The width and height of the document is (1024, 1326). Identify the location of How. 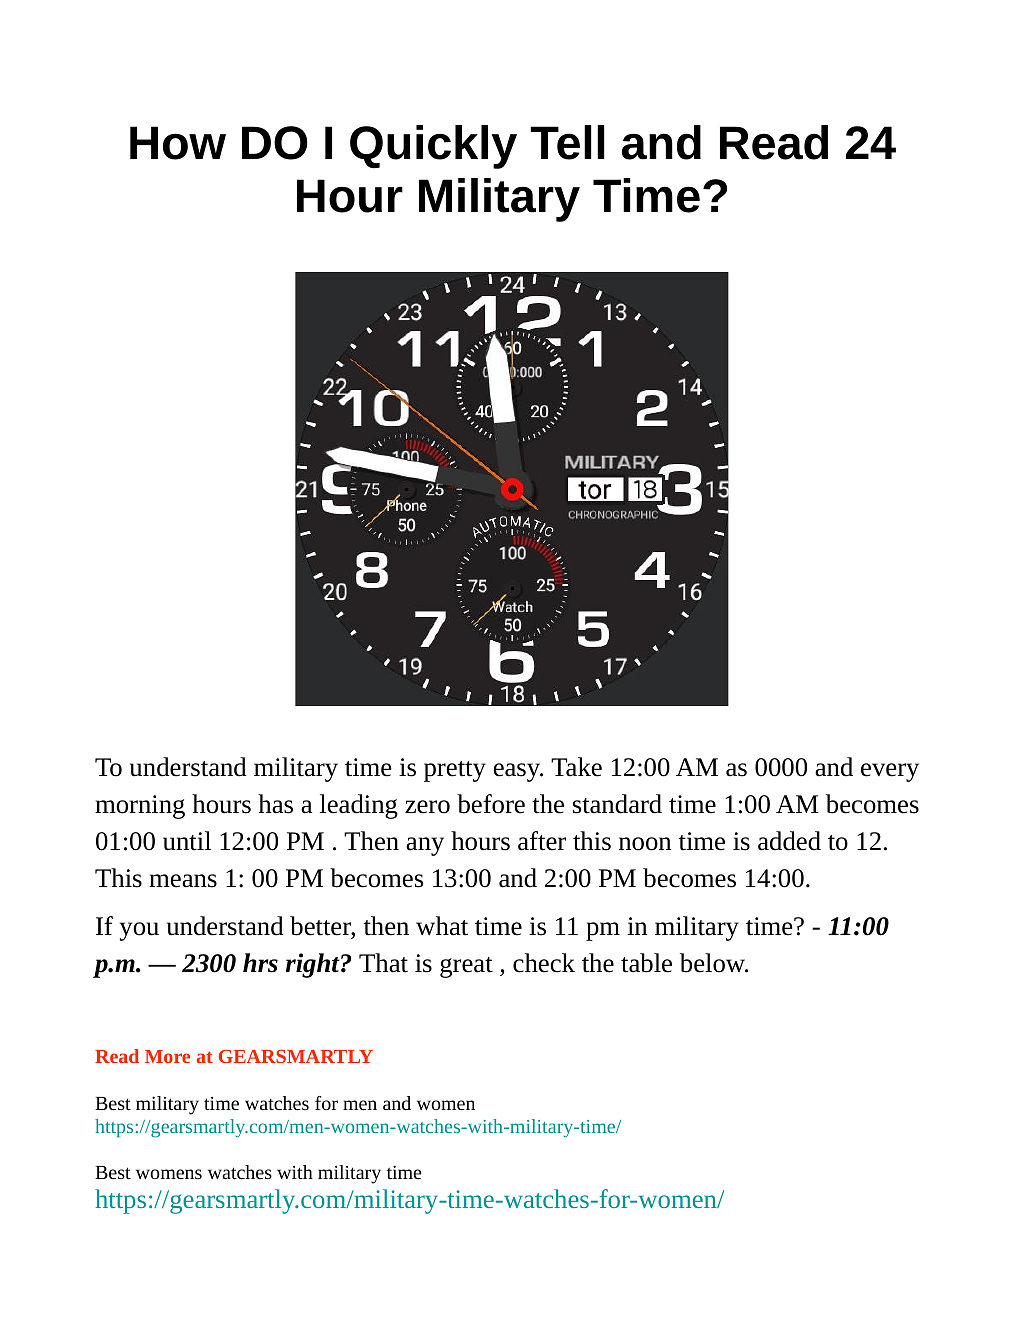
(178, 143).
